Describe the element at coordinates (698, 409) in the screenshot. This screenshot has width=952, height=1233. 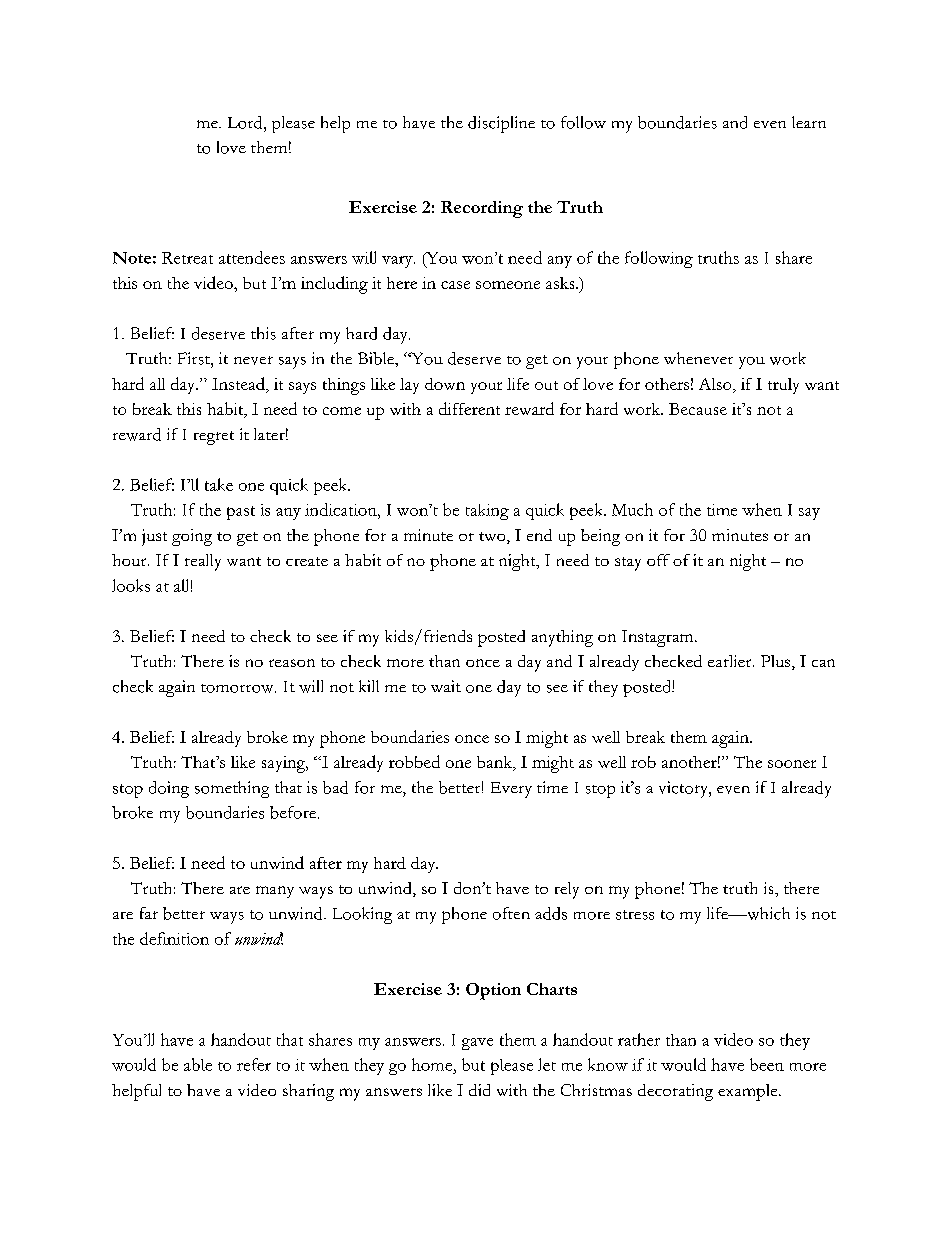
I see `Because` at that location.
